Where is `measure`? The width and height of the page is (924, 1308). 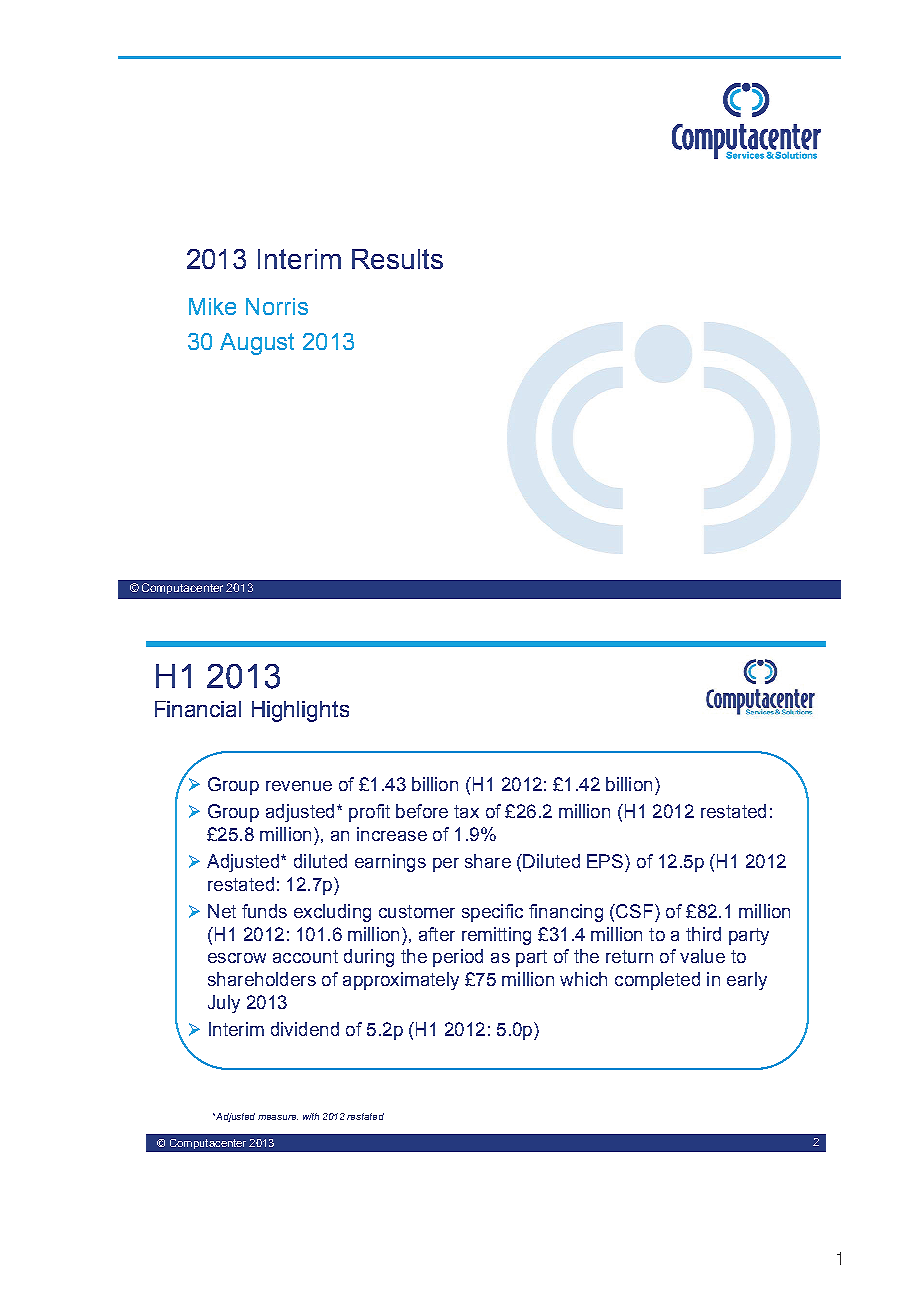
measure is located at coordinates (278, 1117).
